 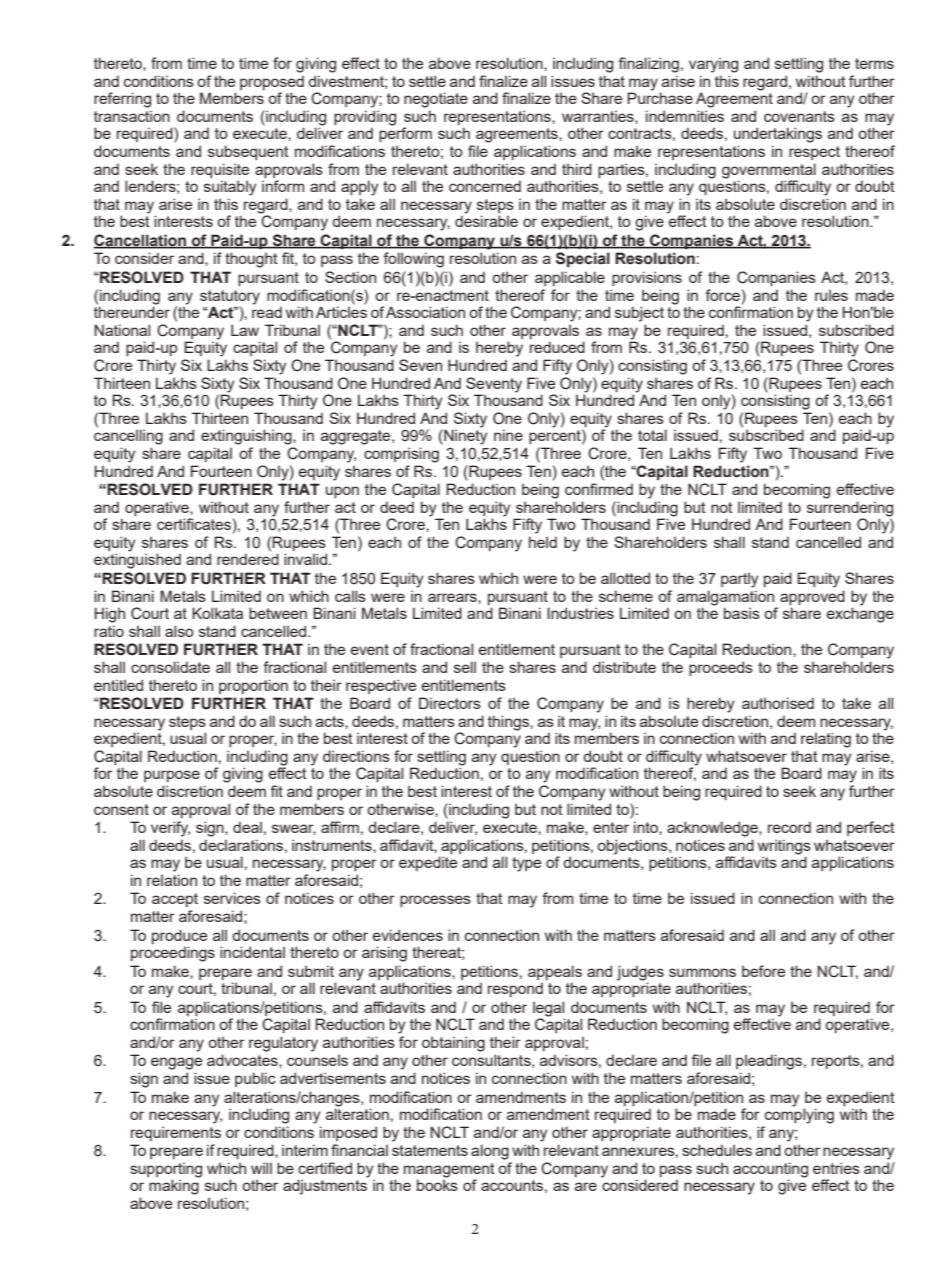 What do you see at coordinates (557, 347) in the image?
I see `reduced` at bounding box center [557, 347].
